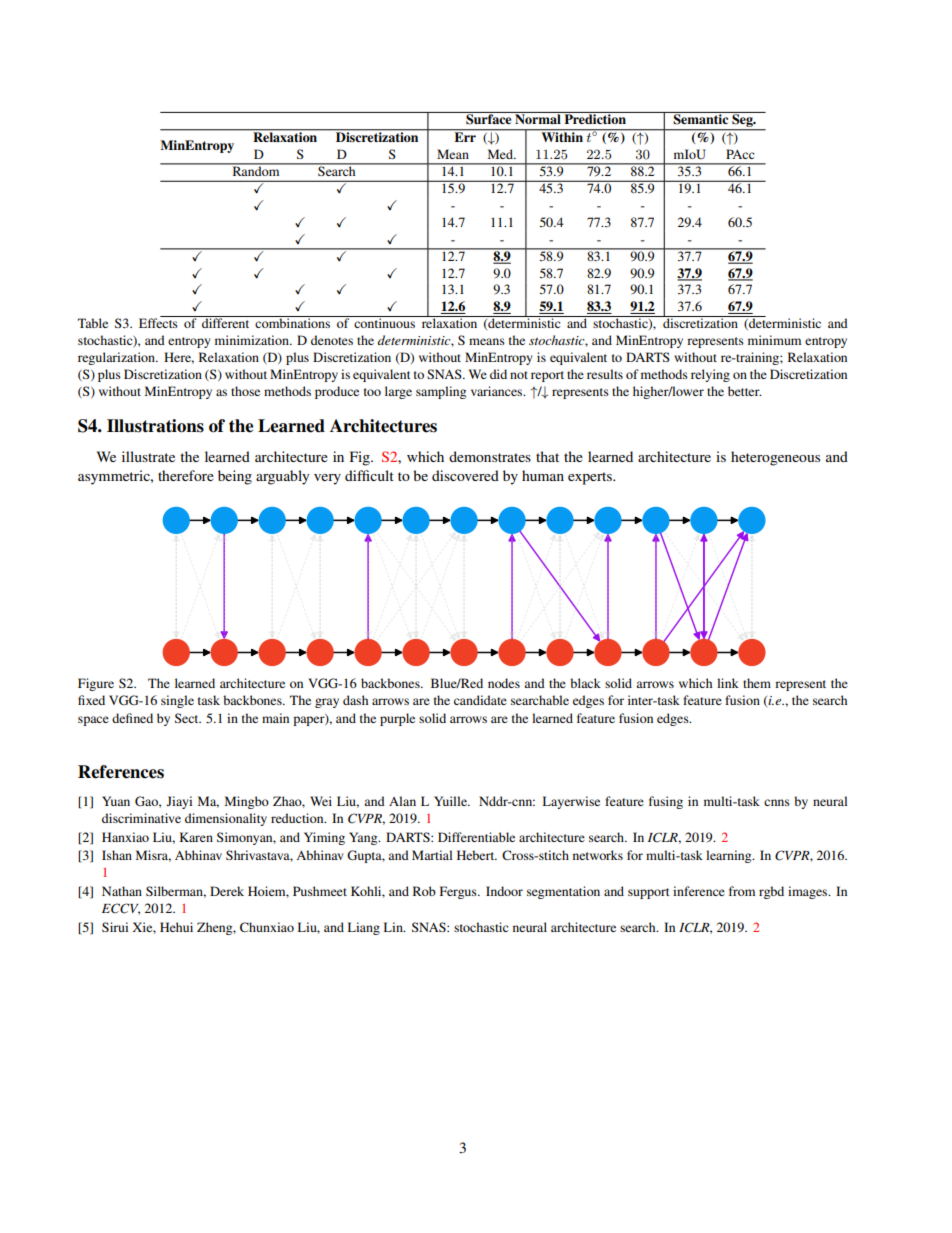 Image resolution: width=952 pixels, height=1233 pixels. I want to click on sampling, so click(441, 392).
